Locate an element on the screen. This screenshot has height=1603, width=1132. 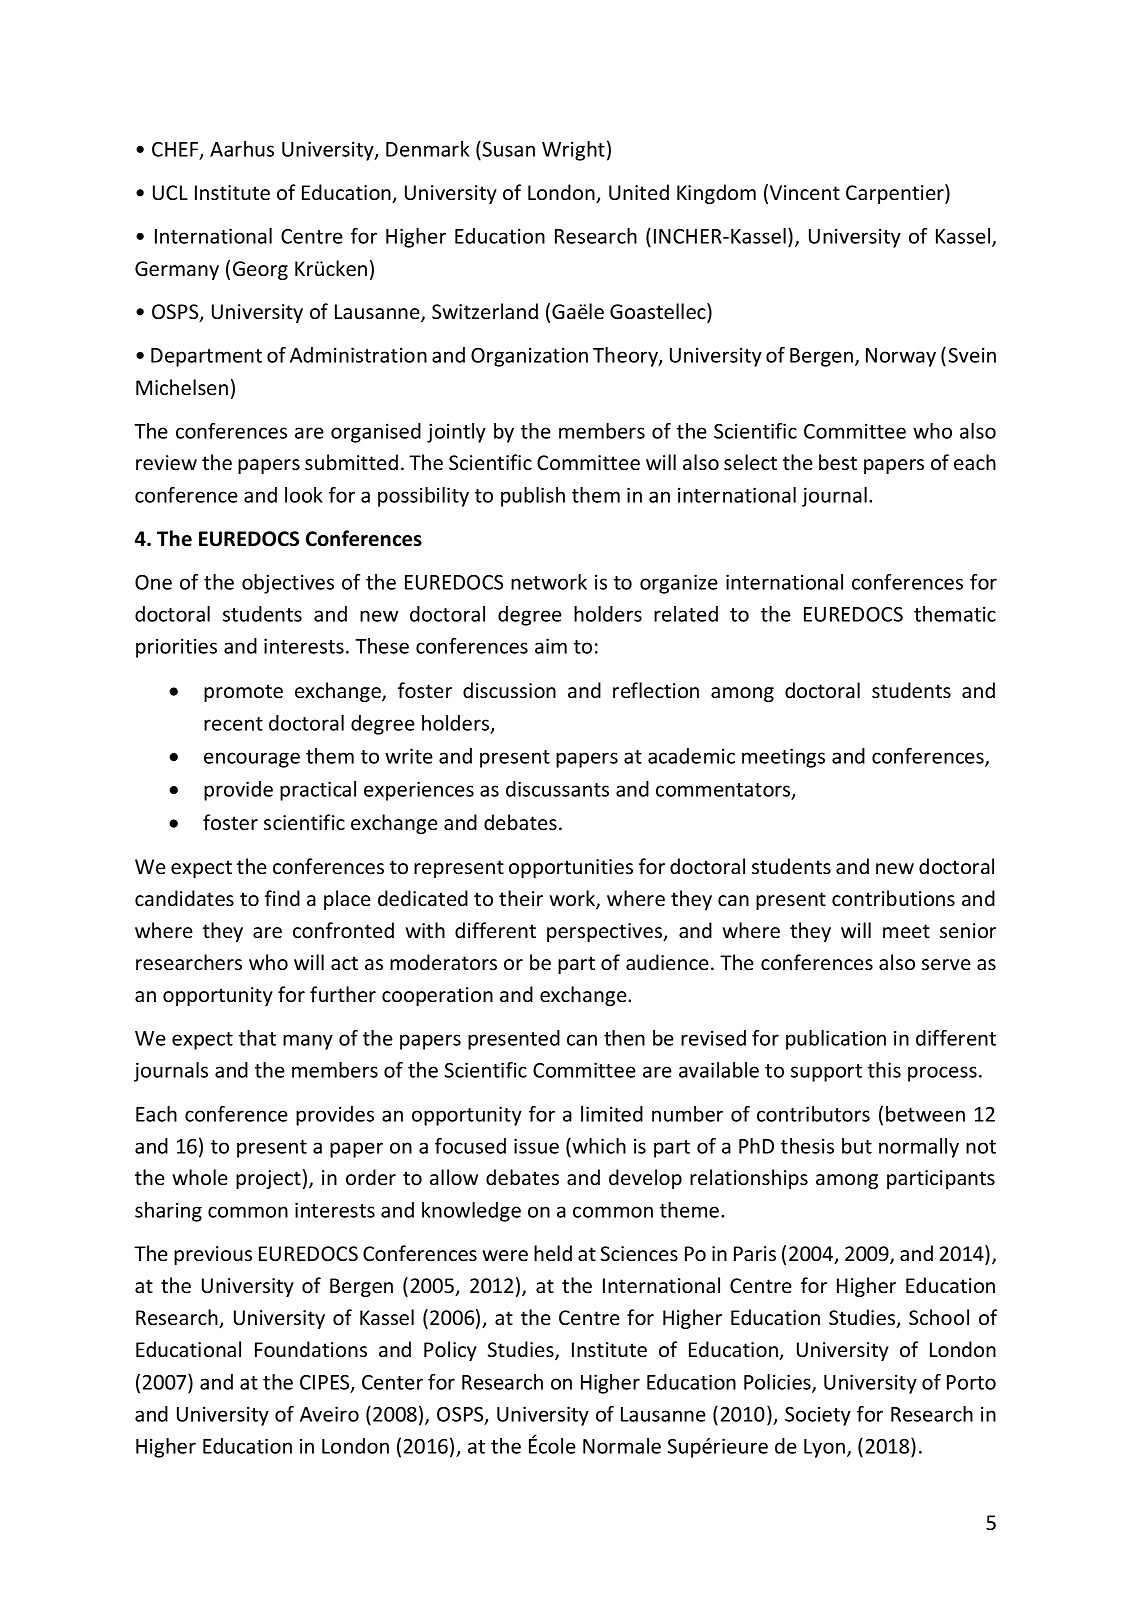
Normale is located at coordinates (622, 1446).
